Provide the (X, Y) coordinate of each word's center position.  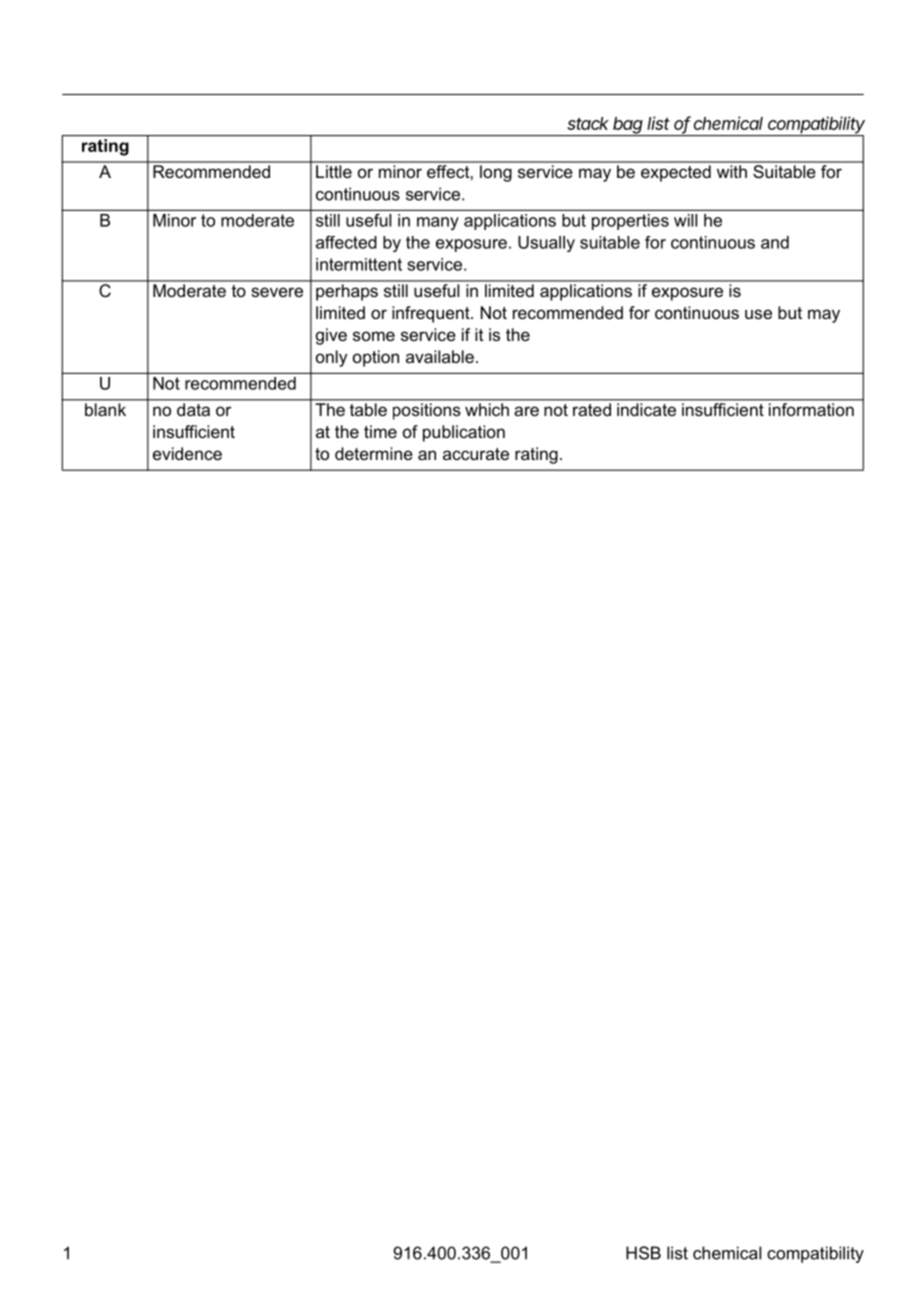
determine (374, 453)
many (438, 223)
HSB (643, 1253)
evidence (187, 453)
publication (464, 433)
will (685, 220)
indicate (646, 409)
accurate (476, 454)
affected (346, 242)
